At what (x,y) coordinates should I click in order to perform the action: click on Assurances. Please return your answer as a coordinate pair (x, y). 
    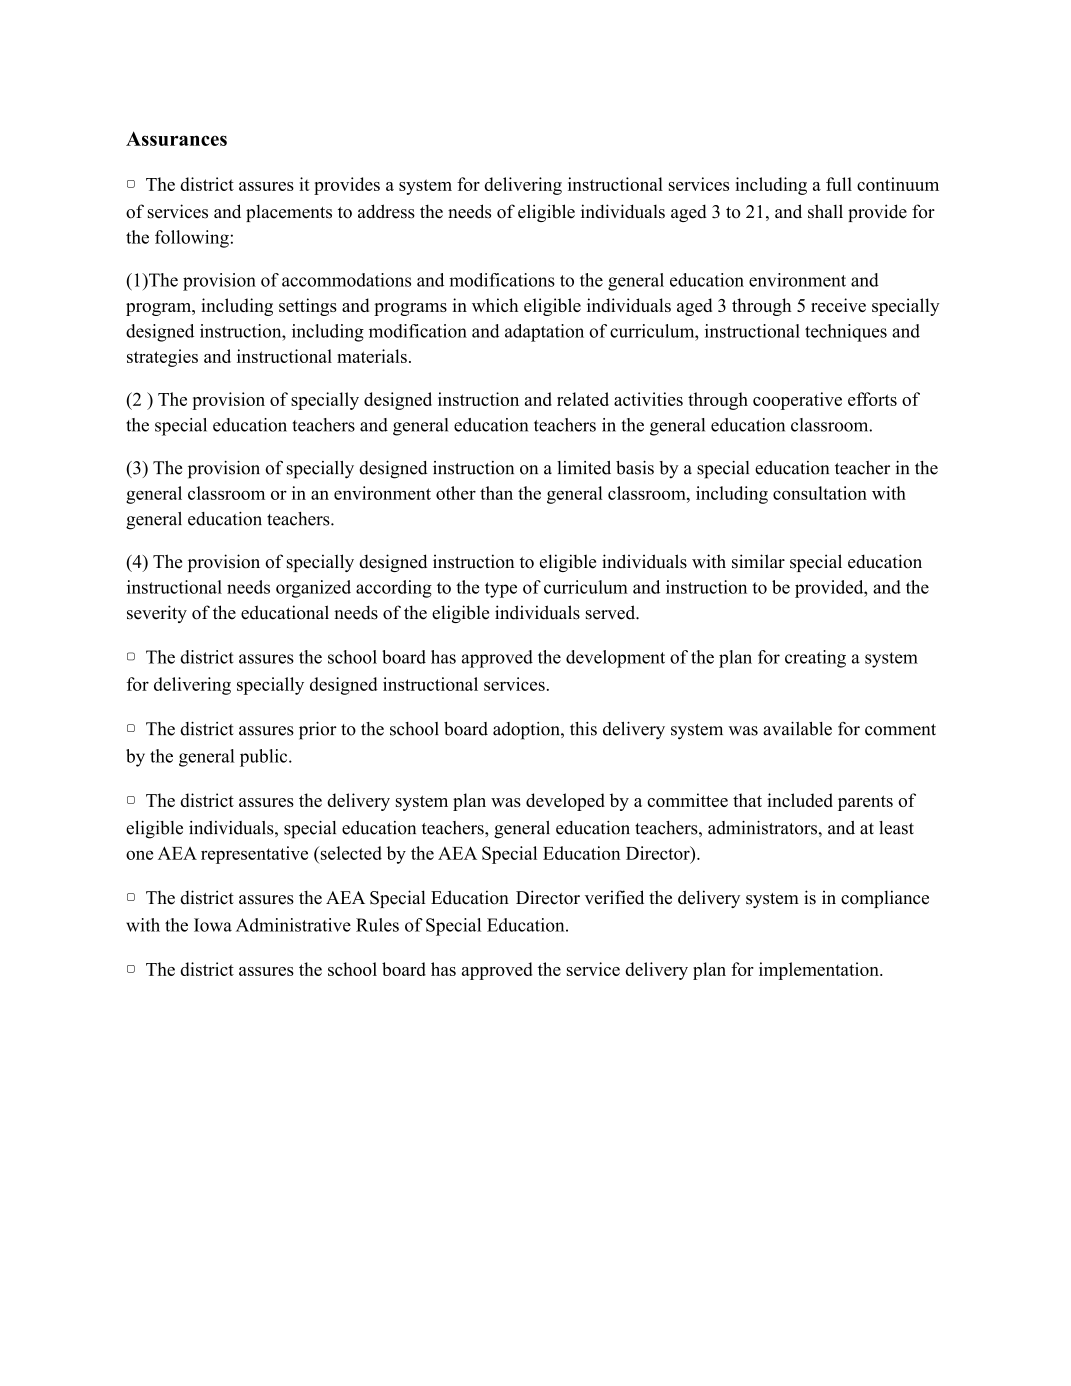
    Looking at the image, I should click on (176, 138).
